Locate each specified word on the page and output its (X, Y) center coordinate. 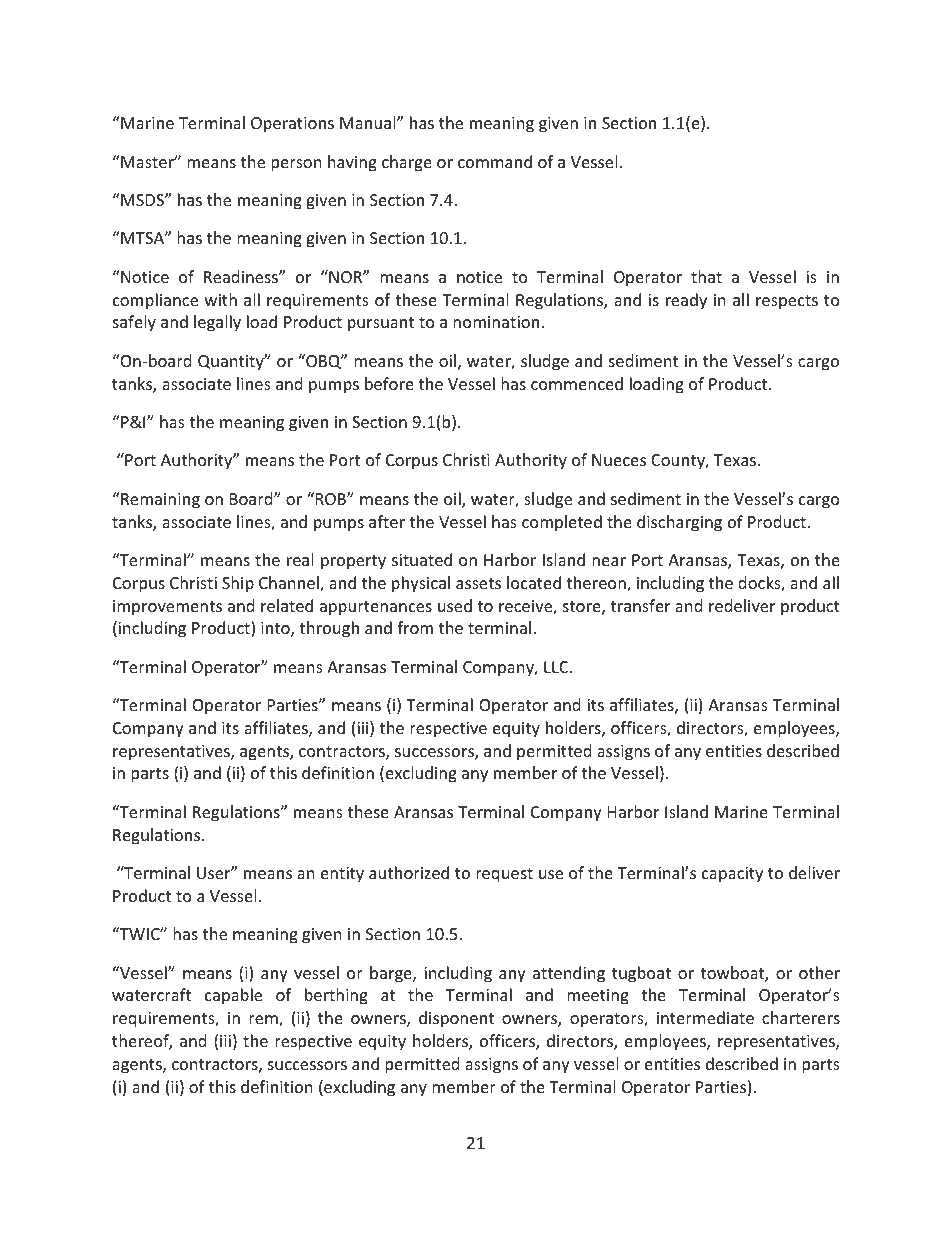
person (296, 165)
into (276, 629)
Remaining (159, 500)
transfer (640, 605)
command (495, 161)
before (389, 383)
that (706, 276)
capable (233, 996)
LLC (557, 667)
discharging (679, 523)
